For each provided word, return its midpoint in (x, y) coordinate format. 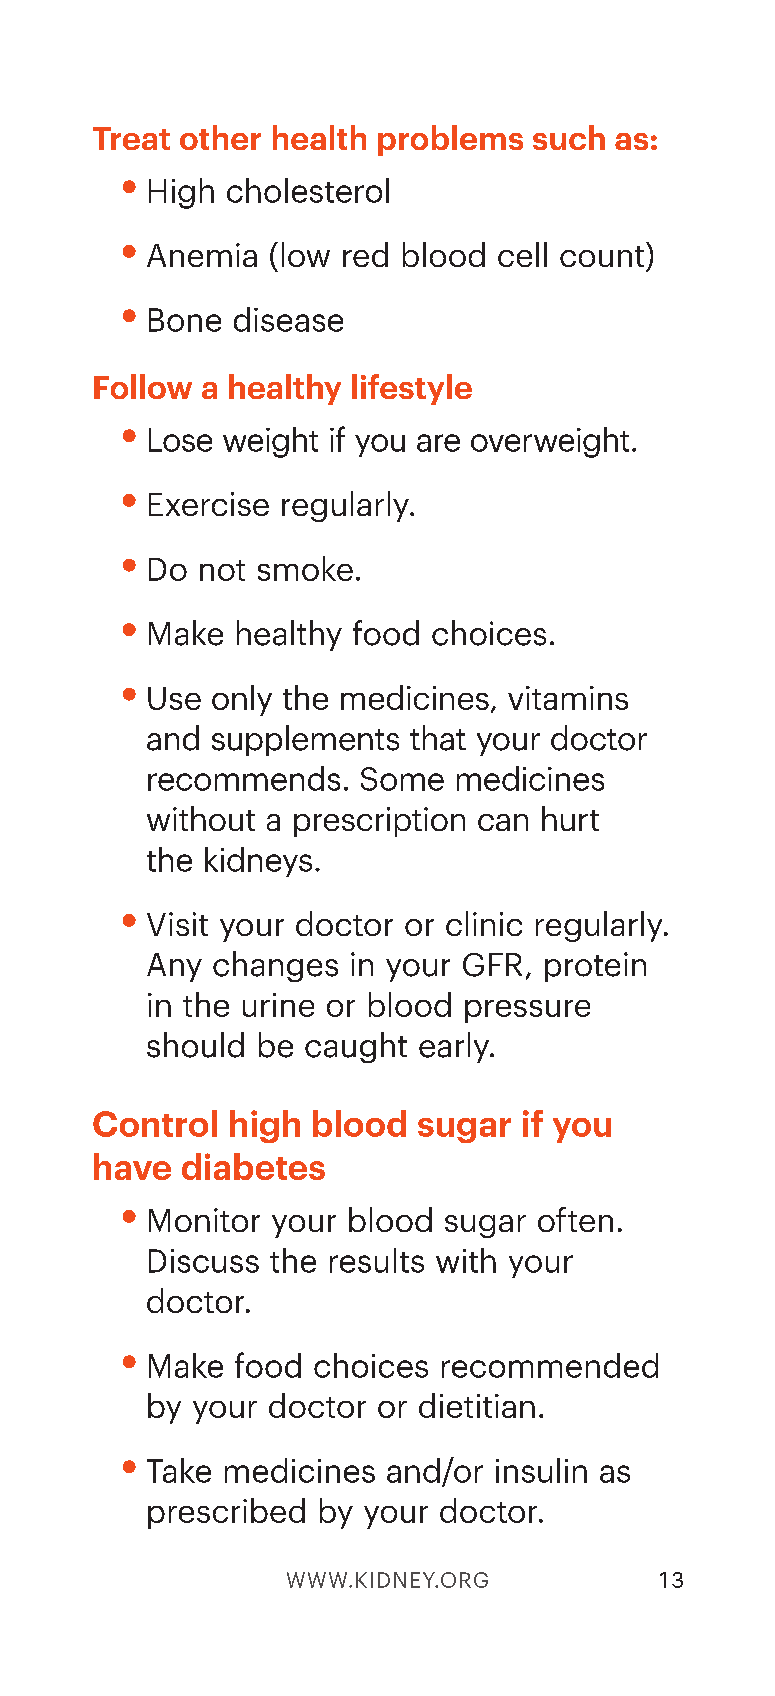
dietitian (477, 1405)
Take (179, 1470)
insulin (541, 1470)
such (569, 137)
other (220, 137)
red (365, 254)
